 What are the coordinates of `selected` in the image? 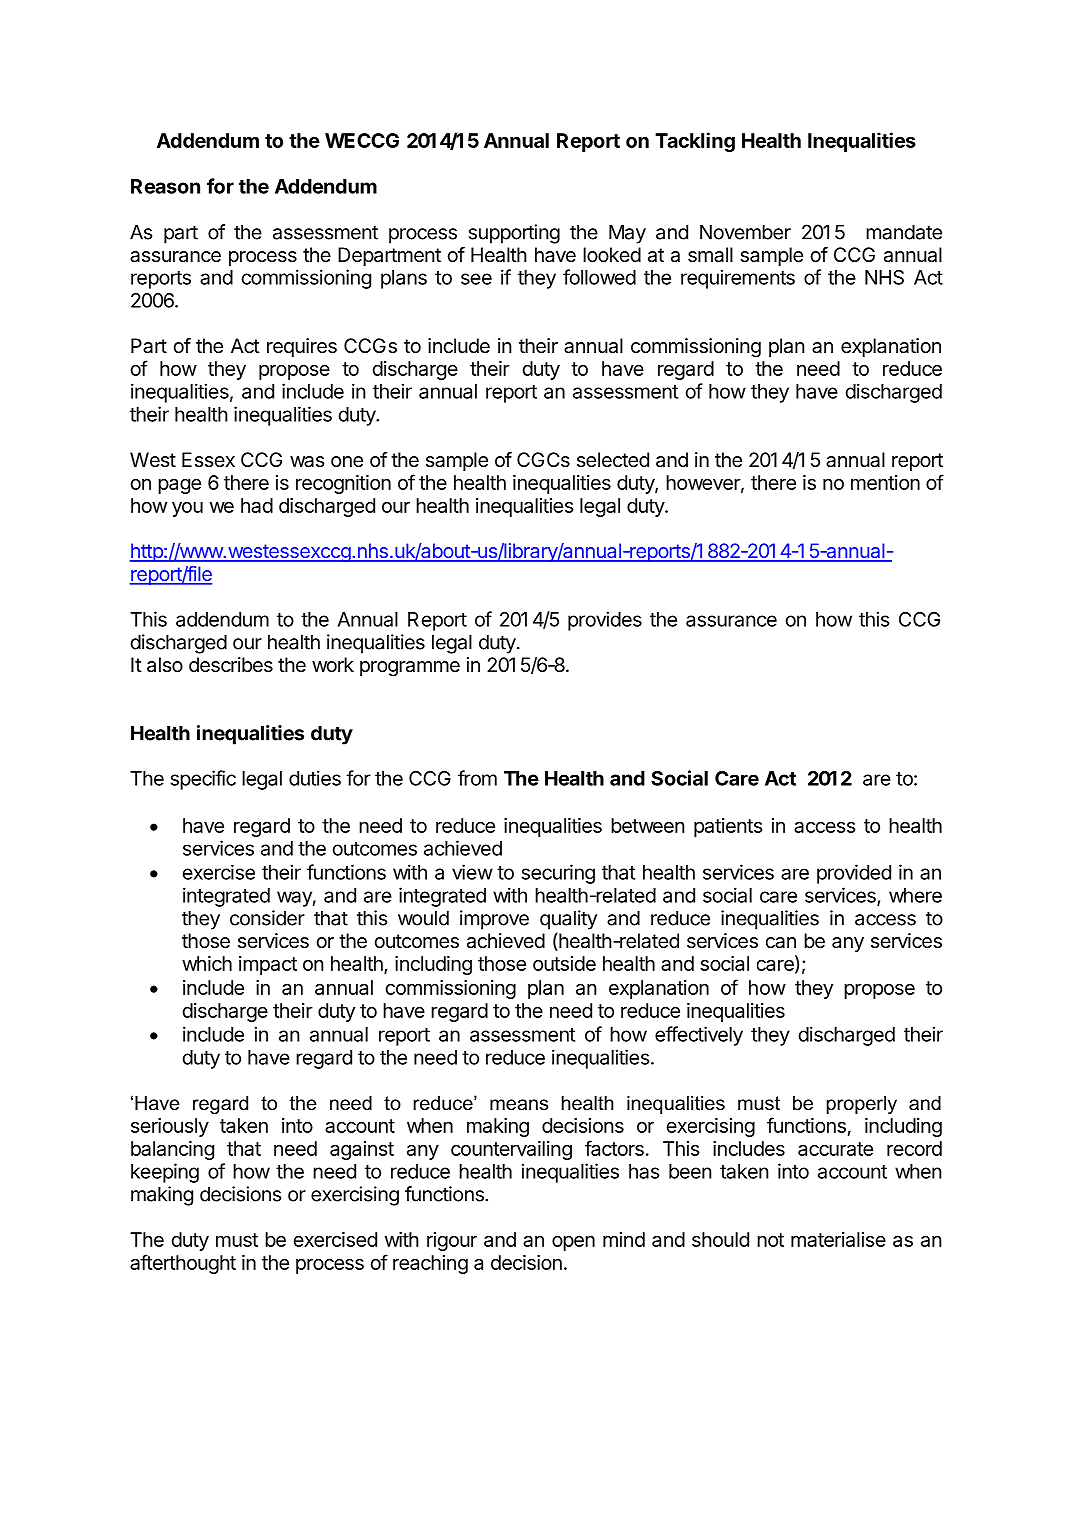 It's located at (613, 460).
